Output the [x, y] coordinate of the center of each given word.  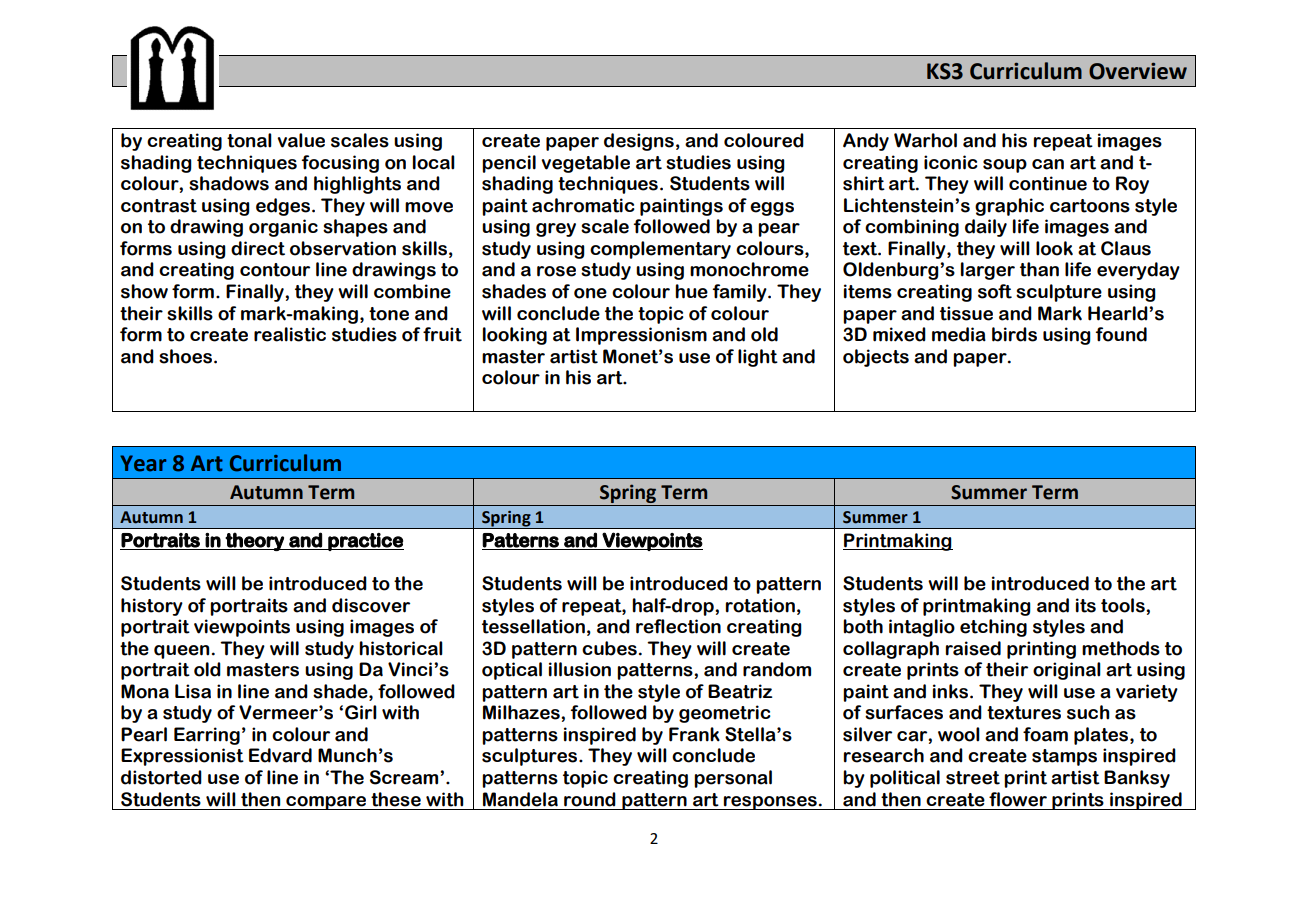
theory [255, 541]
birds [1014, 334]
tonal [249, 140]
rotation [760, 605]
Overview [1138, 71]
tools [1124, 605]
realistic [290, 334]
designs [639, 142]
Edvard [280, 755]
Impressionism [641, 336]
